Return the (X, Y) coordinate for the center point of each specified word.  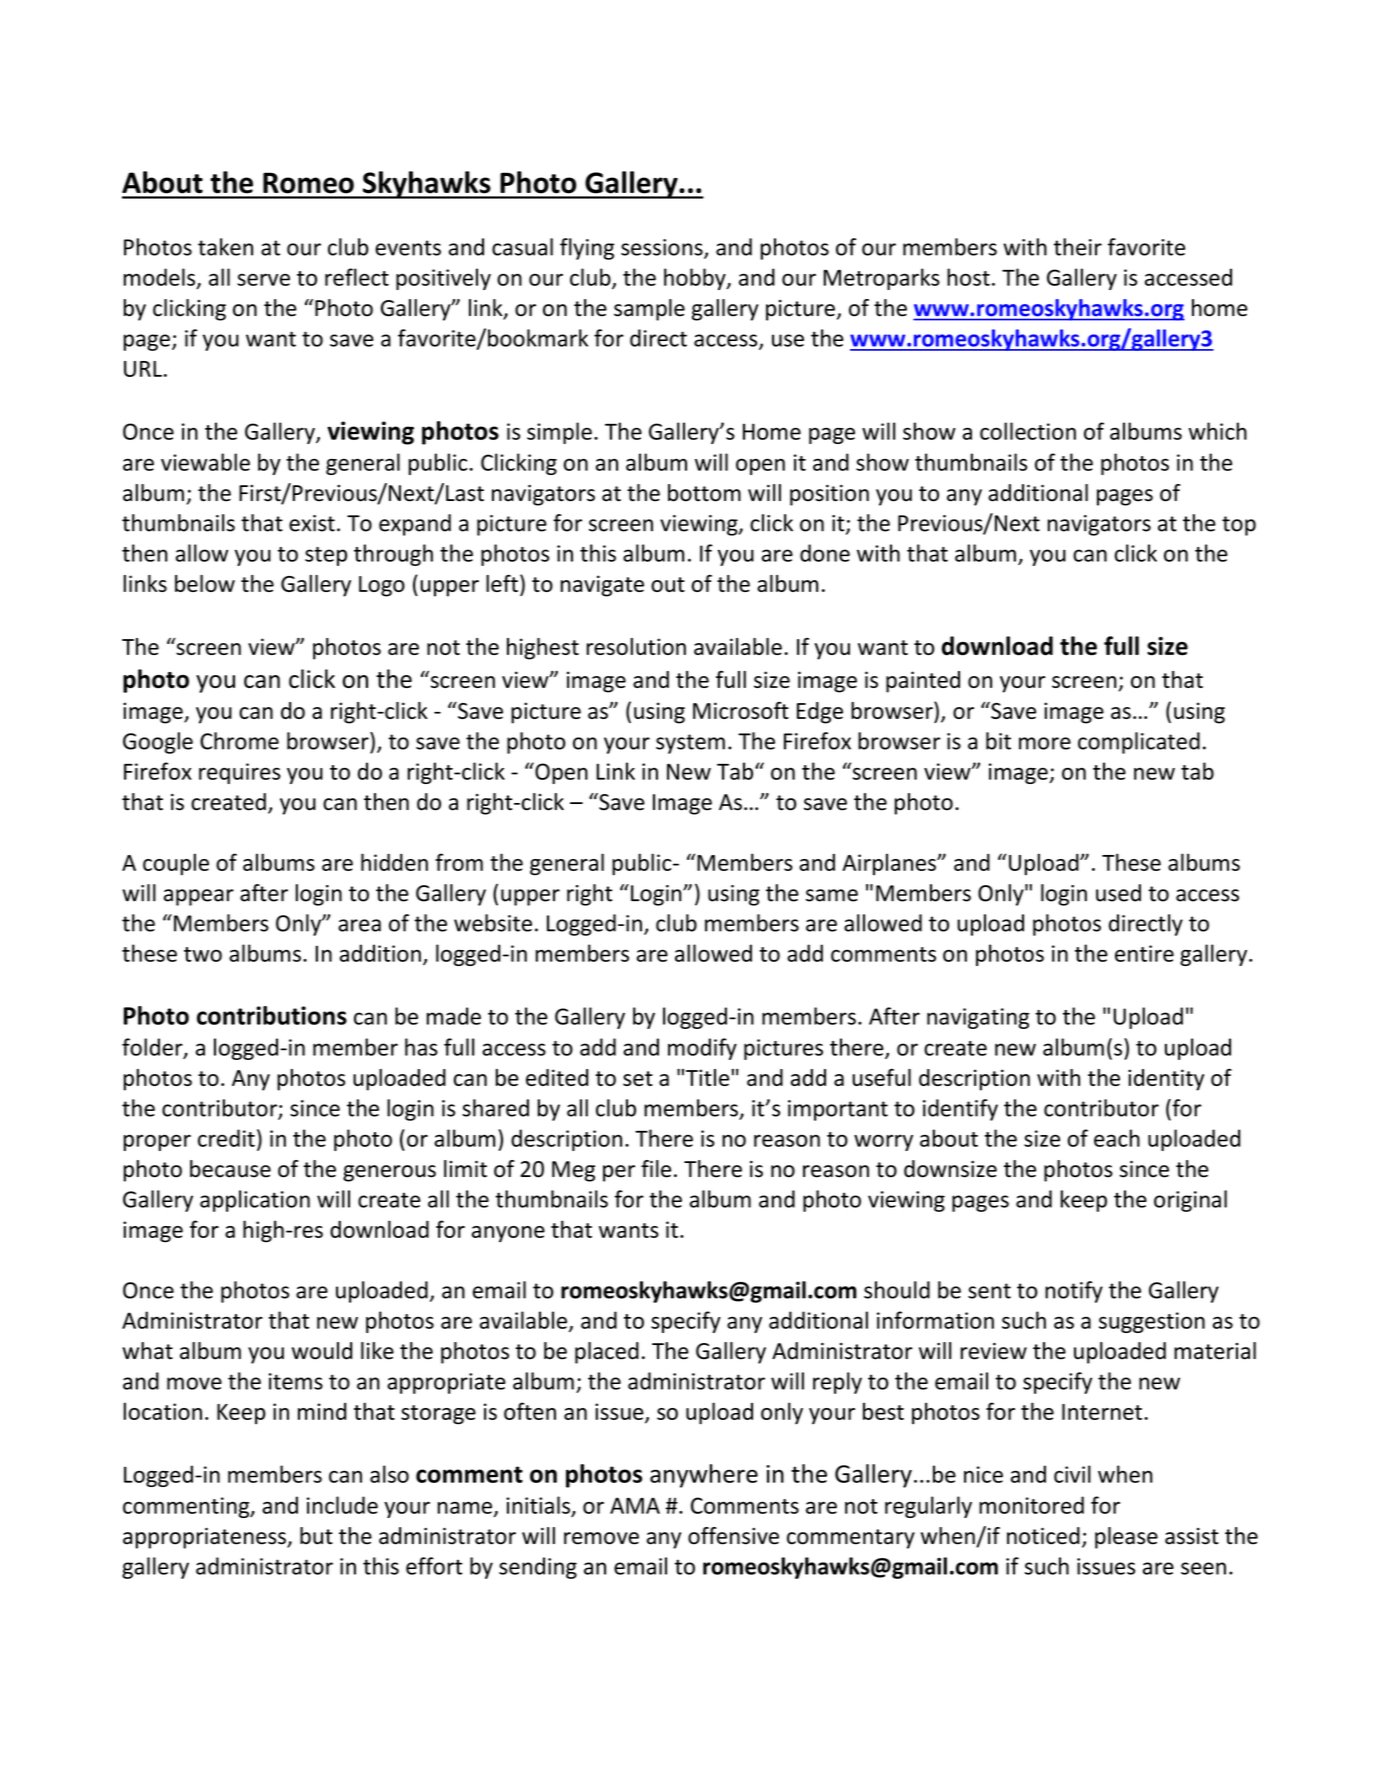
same (832, 895)
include (342, 1505)
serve (263, 279)
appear (199, 897)
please (1126, 1538)
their (1078, 247)
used (1118, 893)
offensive (733, 1536)
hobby (696, 279)
